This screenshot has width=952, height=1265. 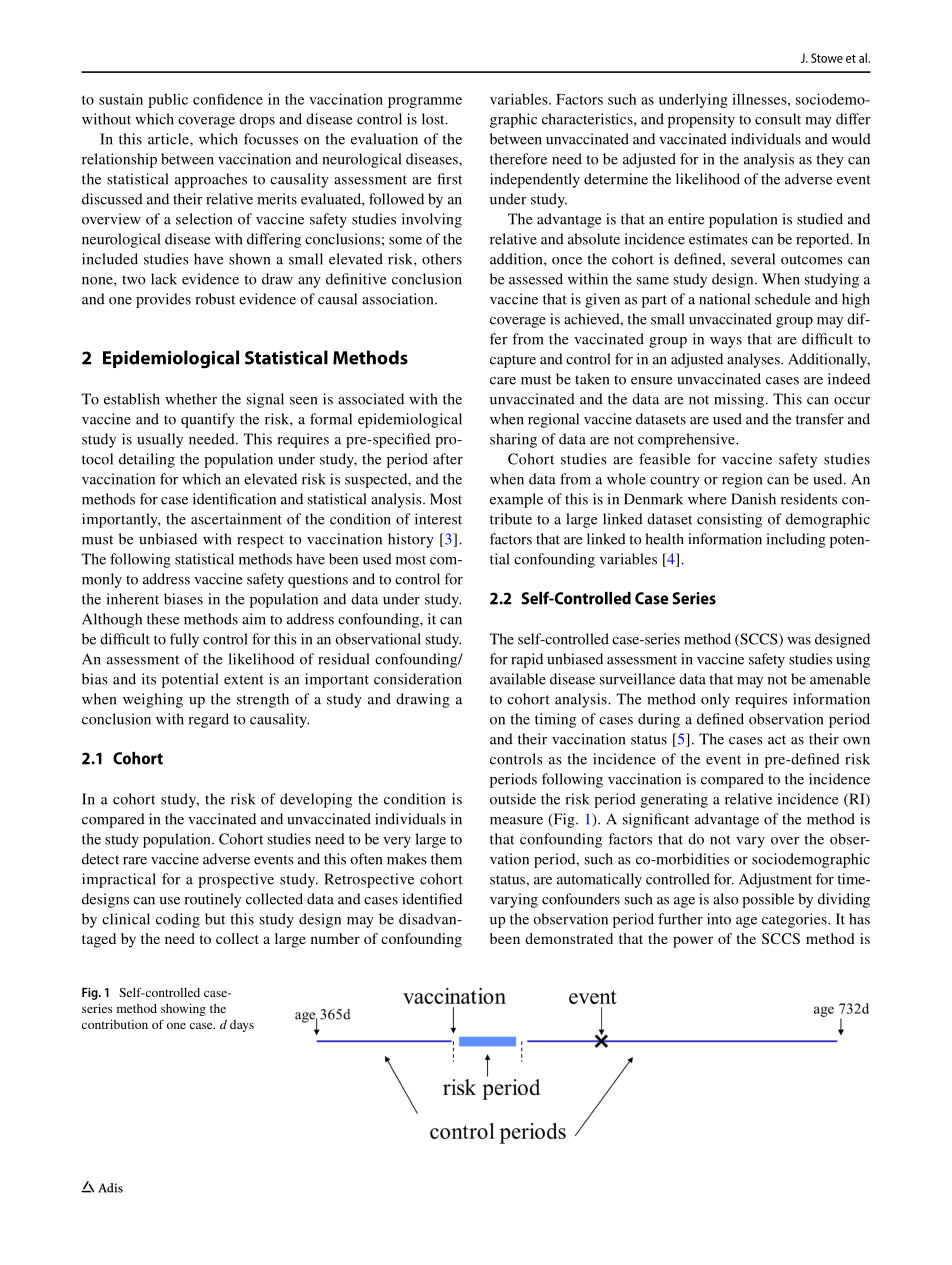 What do you see at coordinates (840, 679) in the screenshot?
I see `amenable` at bounding box center [840, 679].
